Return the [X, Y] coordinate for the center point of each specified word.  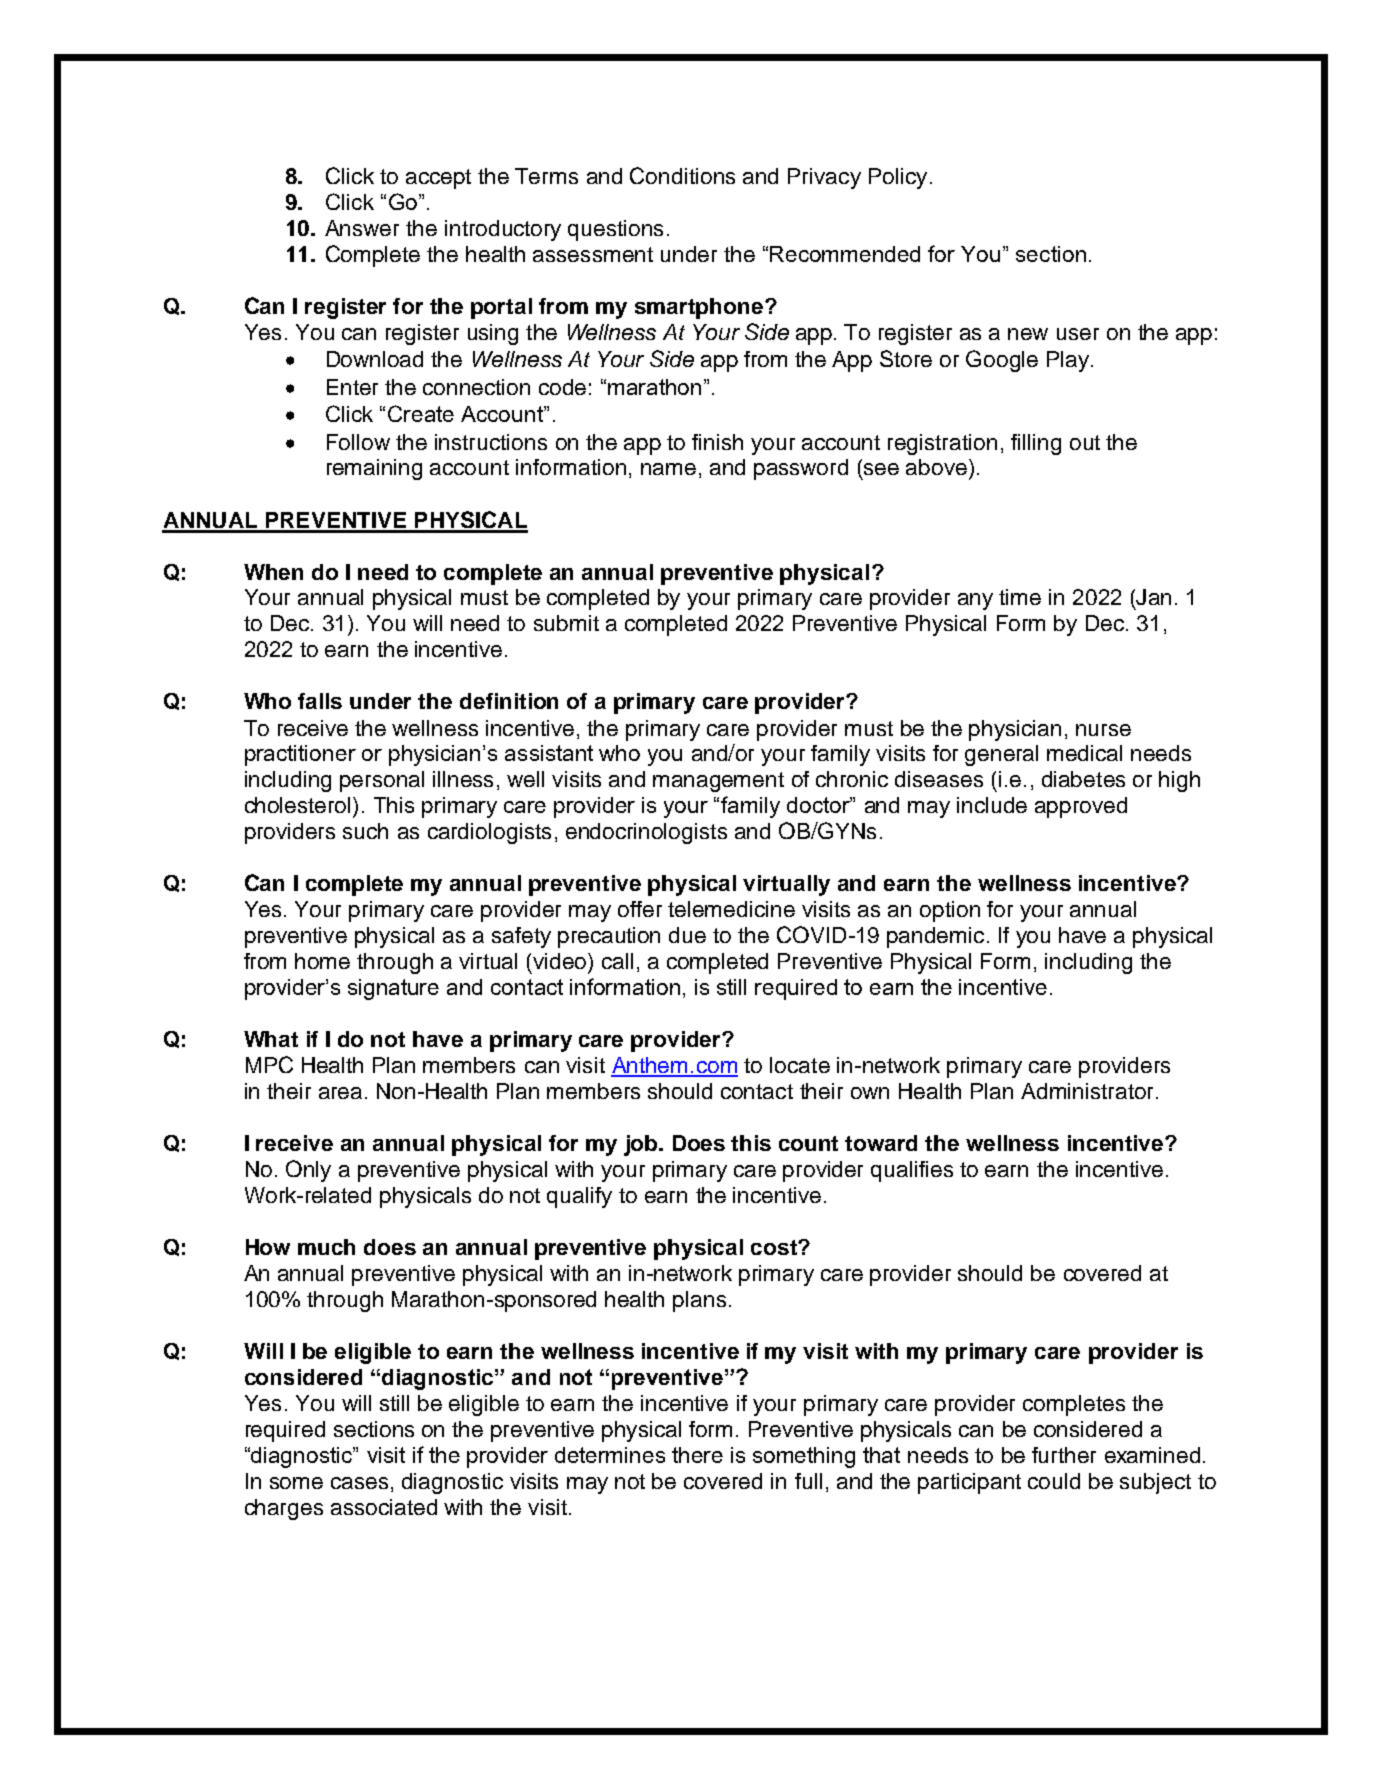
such [365, 831]
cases [359, 1483]
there [697, 1455]
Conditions [682, 175]
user [1078, 334]
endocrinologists [646, 833]
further [1064, 1455]
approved [1081, 807]
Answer [362, 228]
